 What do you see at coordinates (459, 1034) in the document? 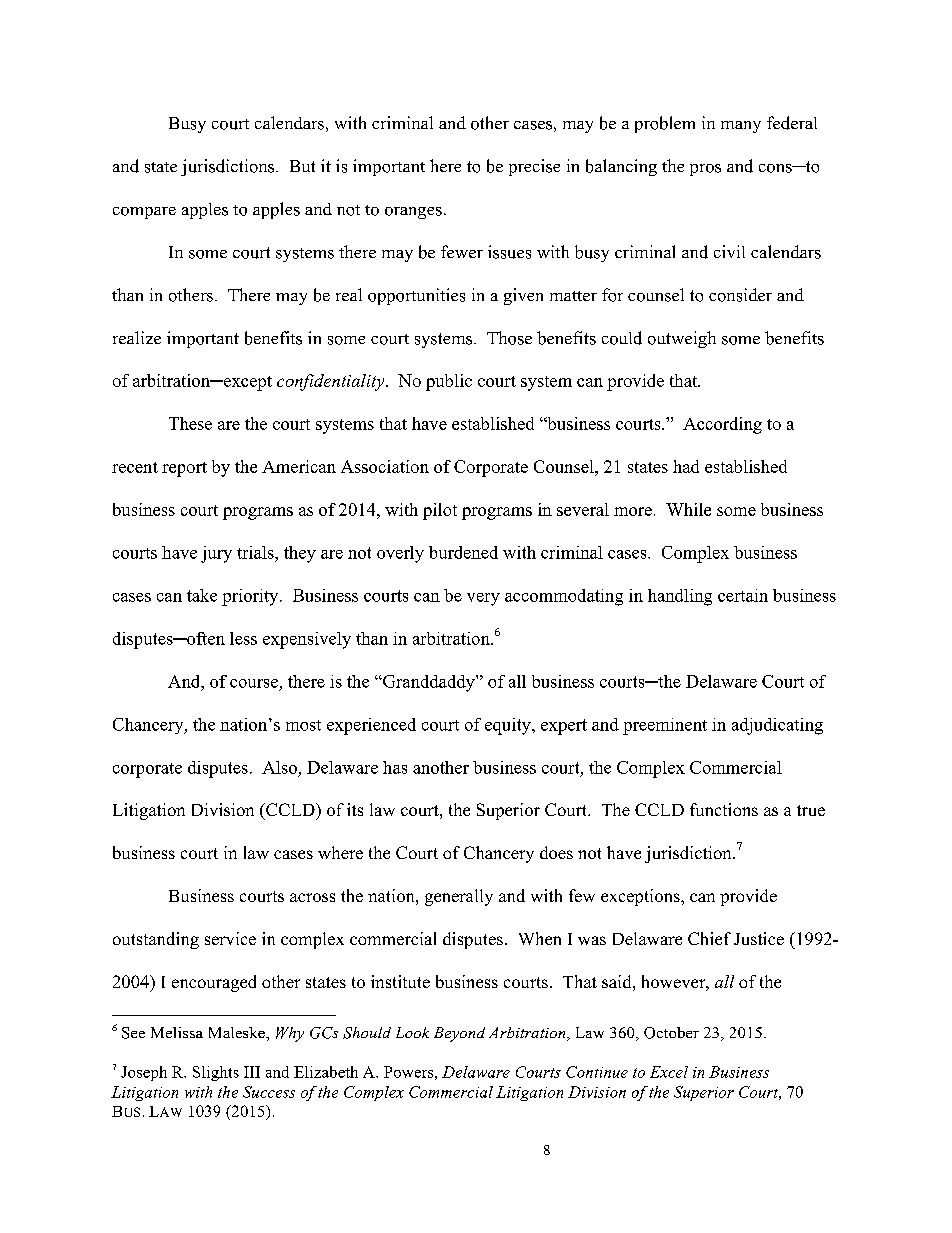
I see `Beyond` at bounding box center [459, 1034].
